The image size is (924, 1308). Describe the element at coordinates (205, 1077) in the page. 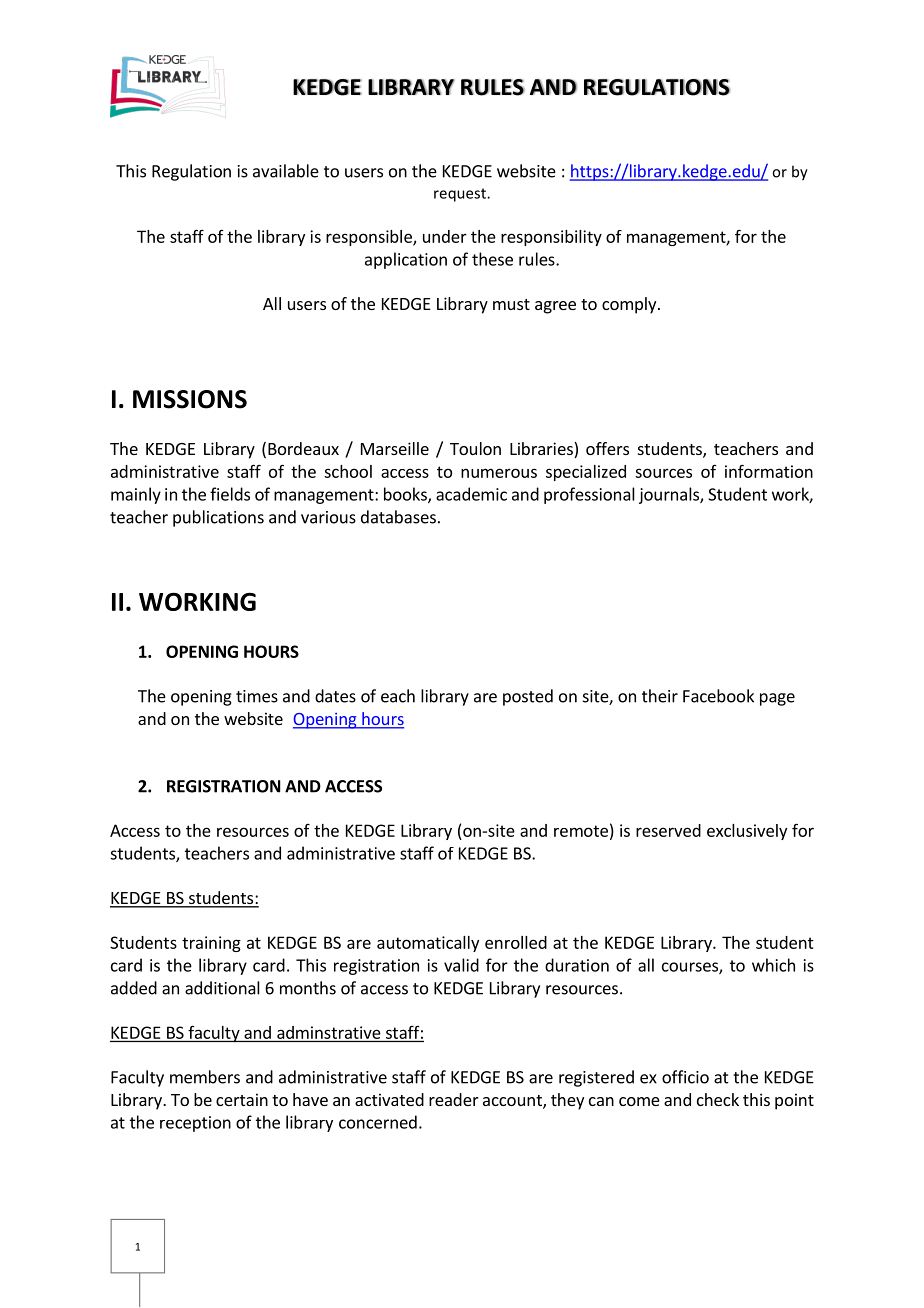

I see `members` at that location.
